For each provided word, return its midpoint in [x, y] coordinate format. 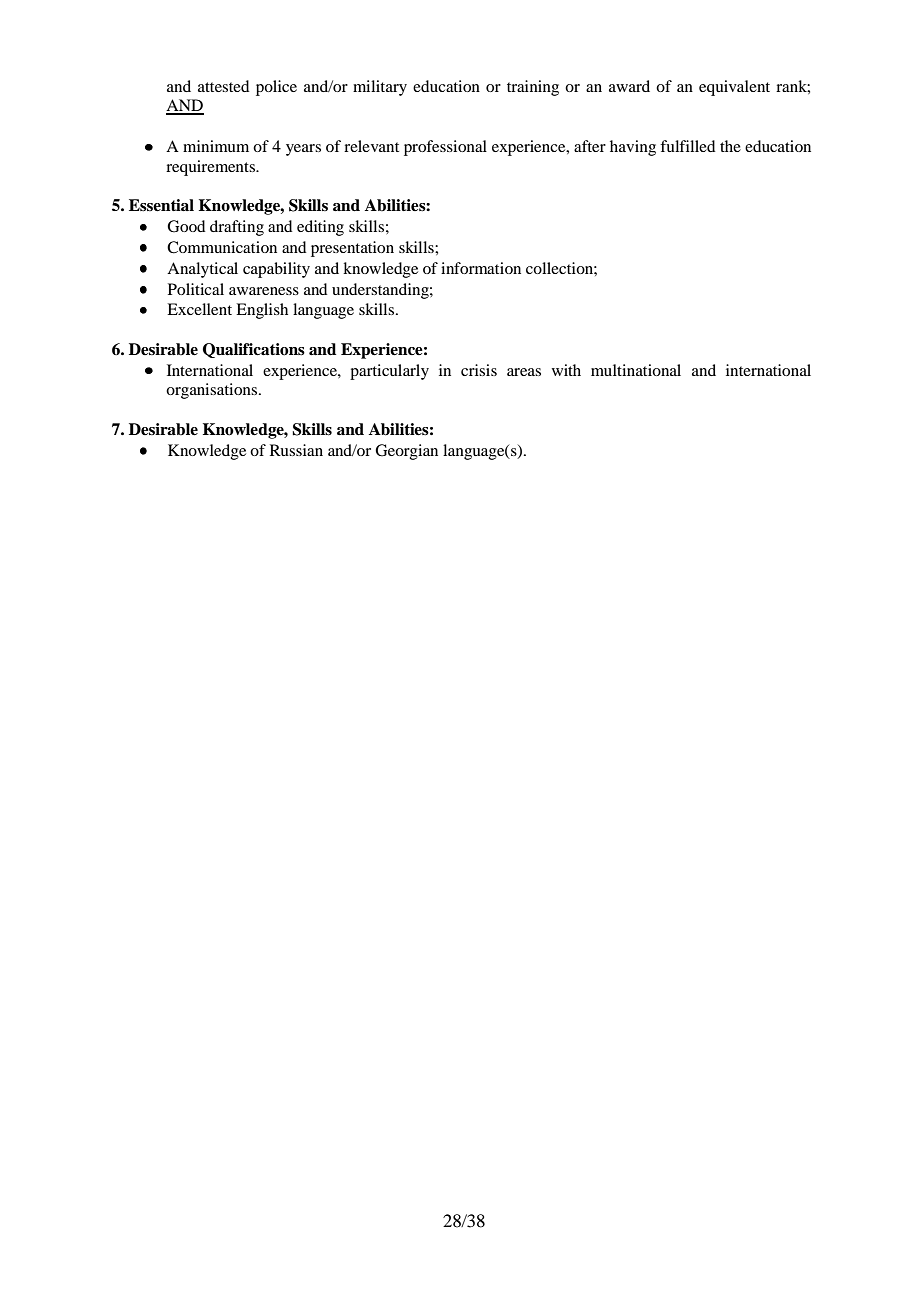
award [629, 86]
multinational [636, 370]
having [633, 148]
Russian [296, 450]
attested [223, 86]
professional [445, 148]
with [566, 370]
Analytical [202, 270]
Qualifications [254, 350]
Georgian [406, 452]
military [380, 88]
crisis [479, 370]
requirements [212, 168]
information [481, 268]
